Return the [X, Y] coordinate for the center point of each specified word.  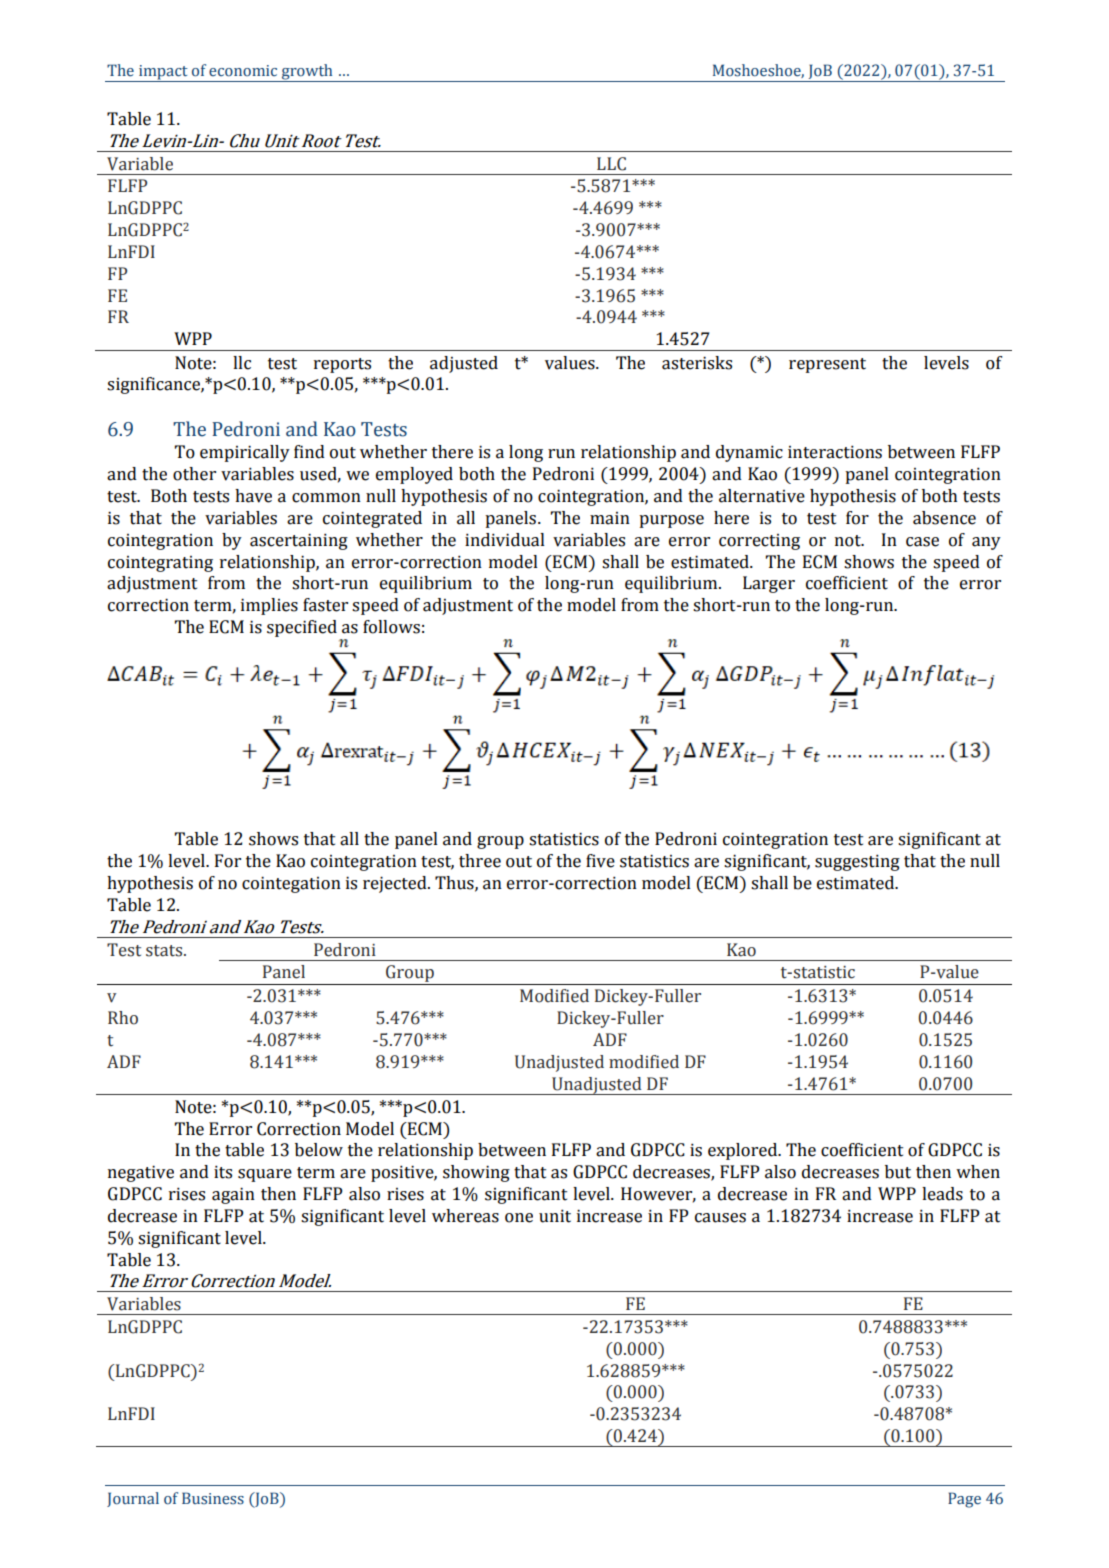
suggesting [857, 863]
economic [243, 71]
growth [307, 73]
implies [269, 606]
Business [213, 1498]
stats [165, 951]
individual [505, 540]
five [600, 861]
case [922, 542]
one [519, 1218]
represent [827, 365]
